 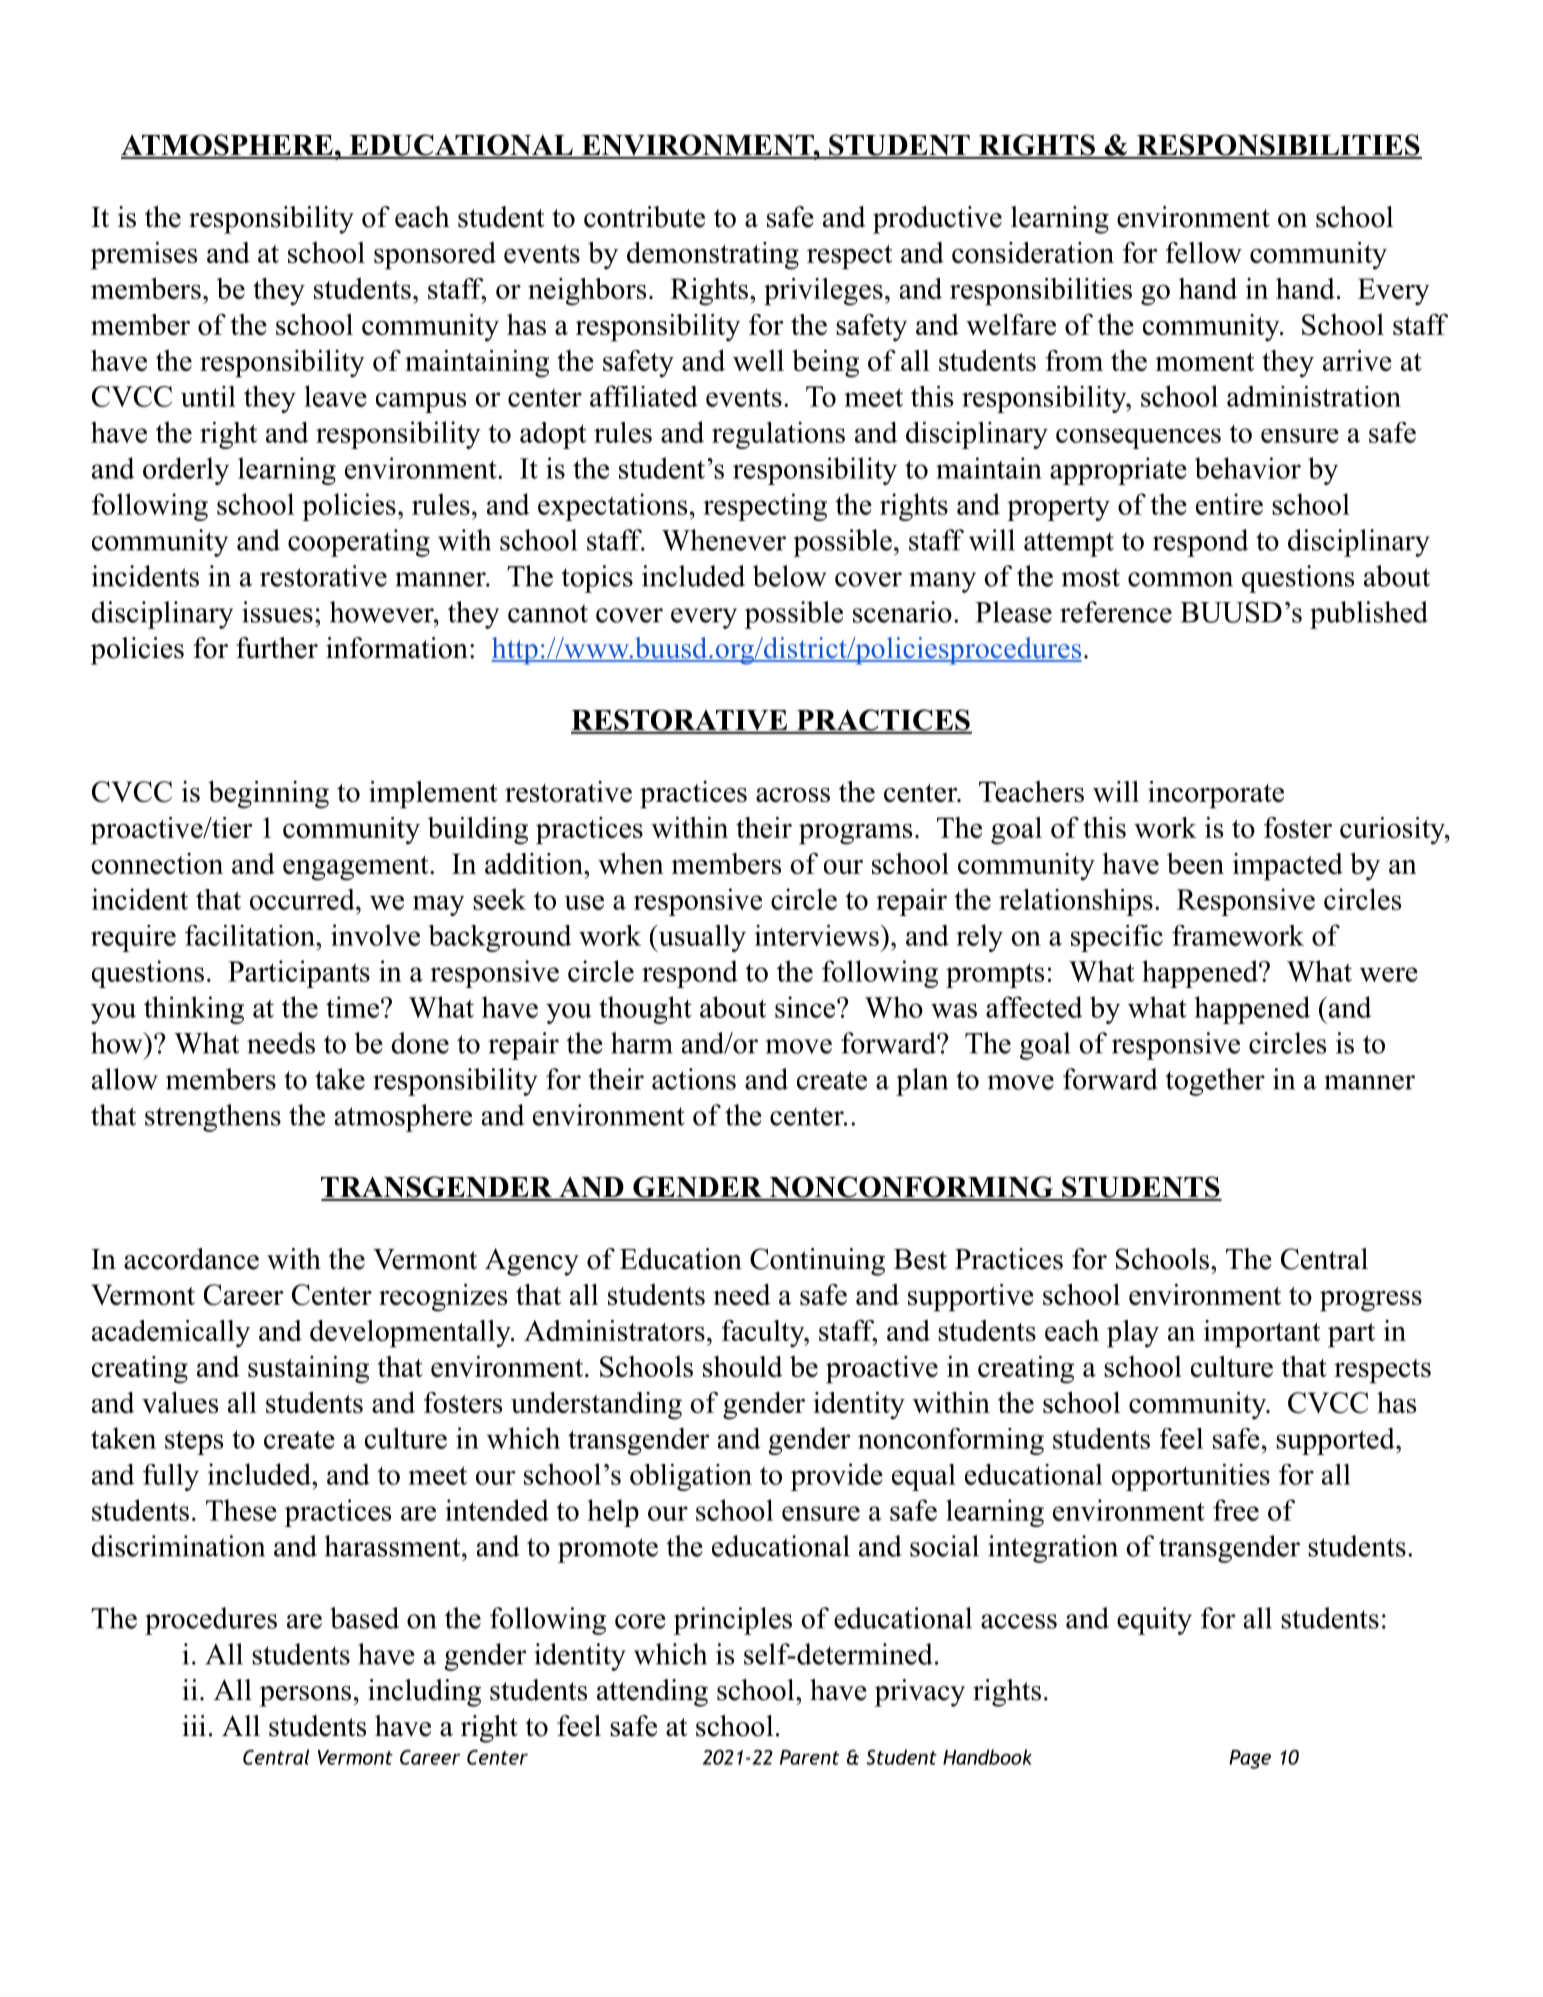 I want to click on fellow, so click(x=1204, y=252).
